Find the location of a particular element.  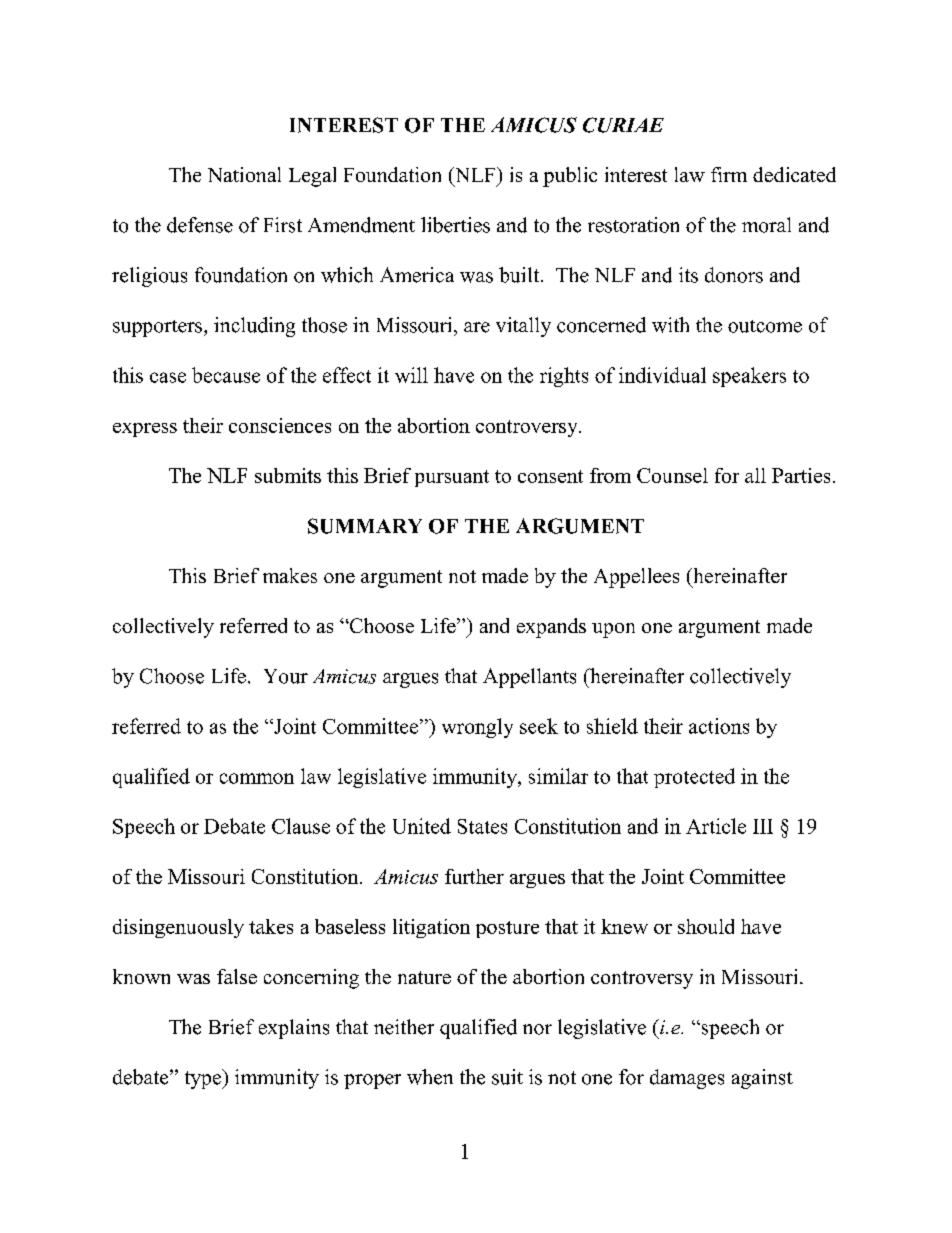

National is located at coordinates (244, 174).
